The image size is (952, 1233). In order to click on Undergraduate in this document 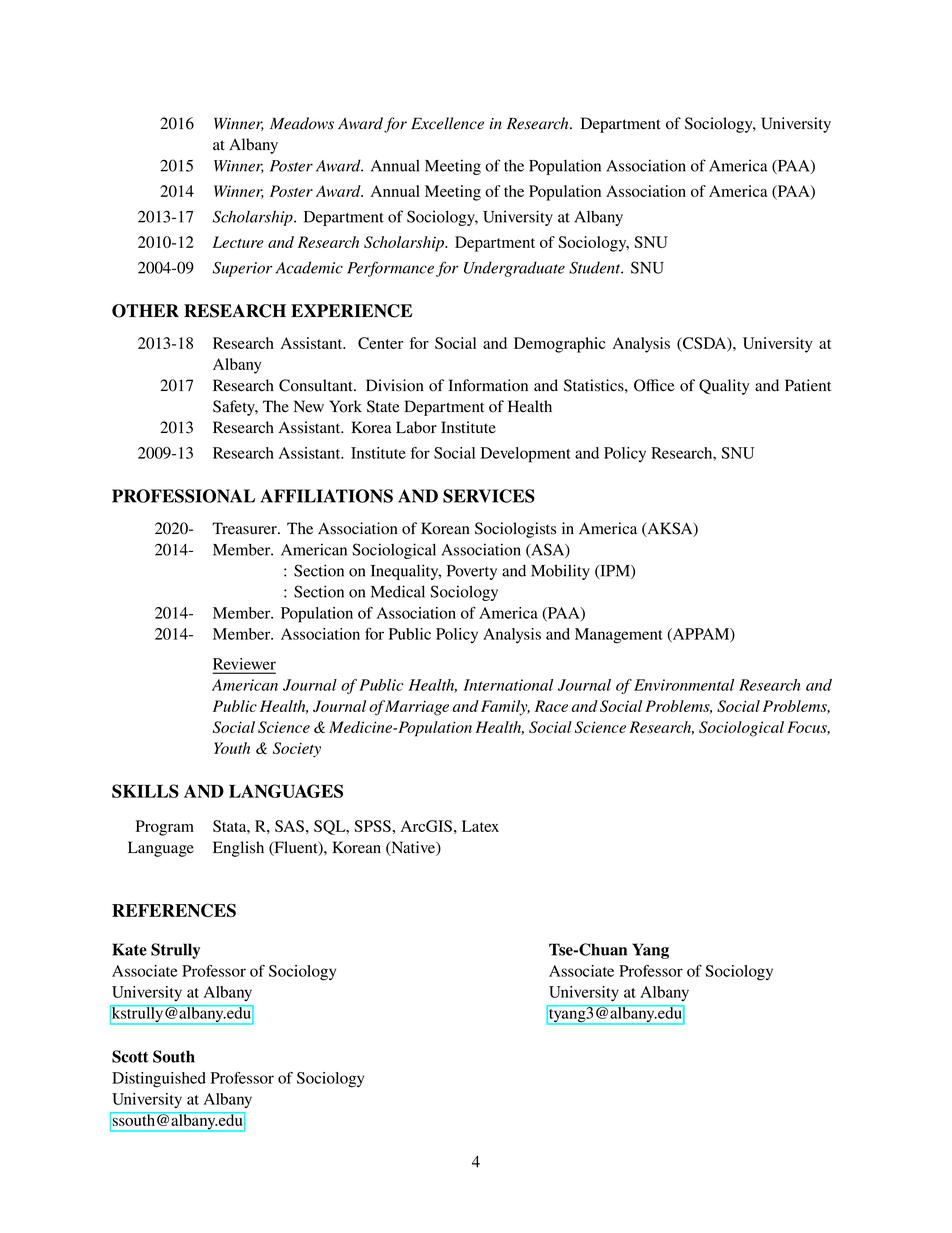, I will do `click(514, 269)`.
